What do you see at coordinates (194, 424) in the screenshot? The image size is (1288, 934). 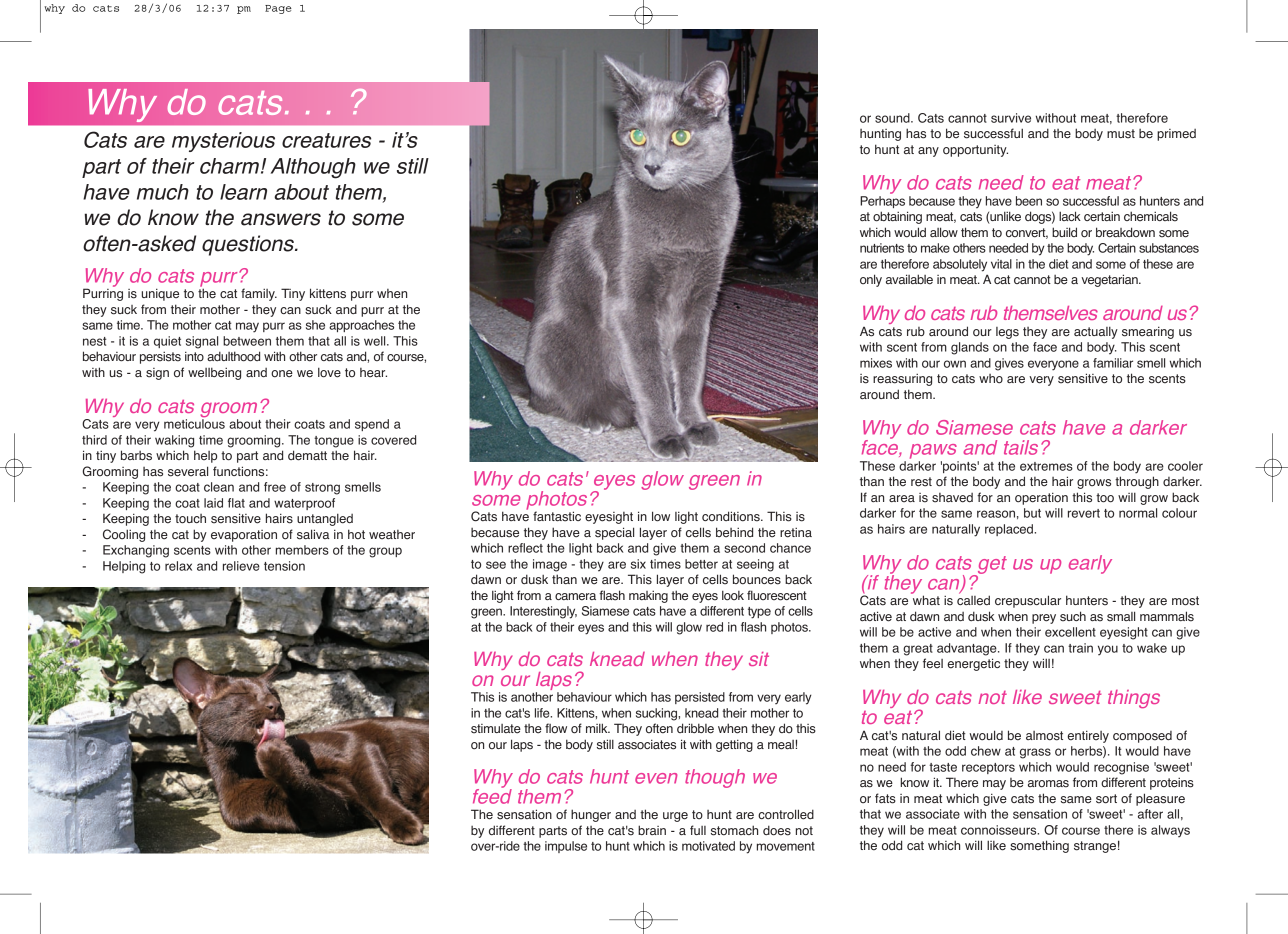 I see `meticulous` at bounding box center [194, 424].
